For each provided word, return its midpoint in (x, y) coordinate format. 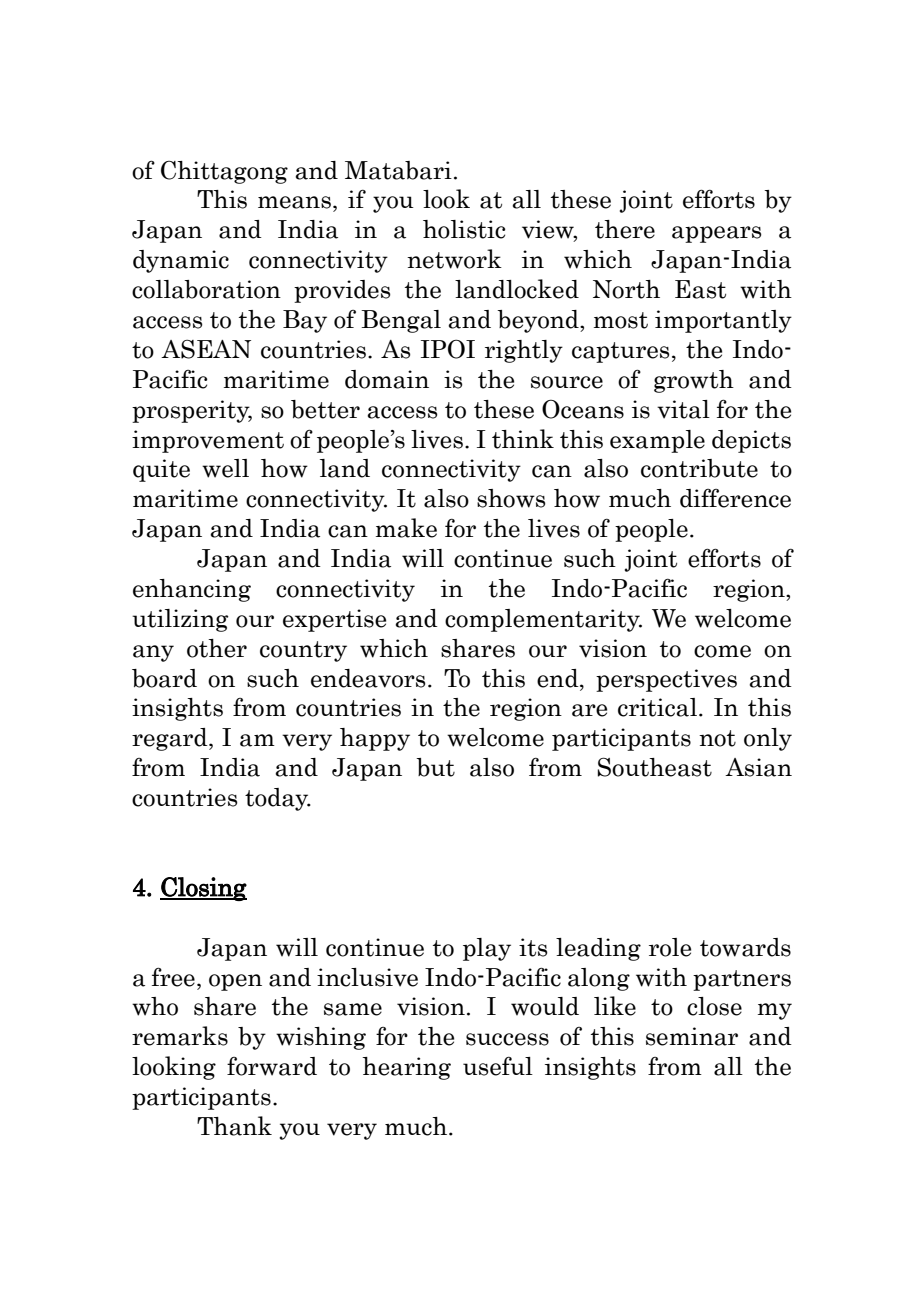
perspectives (666, 680)
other (217, 648)
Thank (234, 1126)
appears (717, 234)
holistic (464, 229)
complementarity (543, 620)
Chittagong (224, 172)
